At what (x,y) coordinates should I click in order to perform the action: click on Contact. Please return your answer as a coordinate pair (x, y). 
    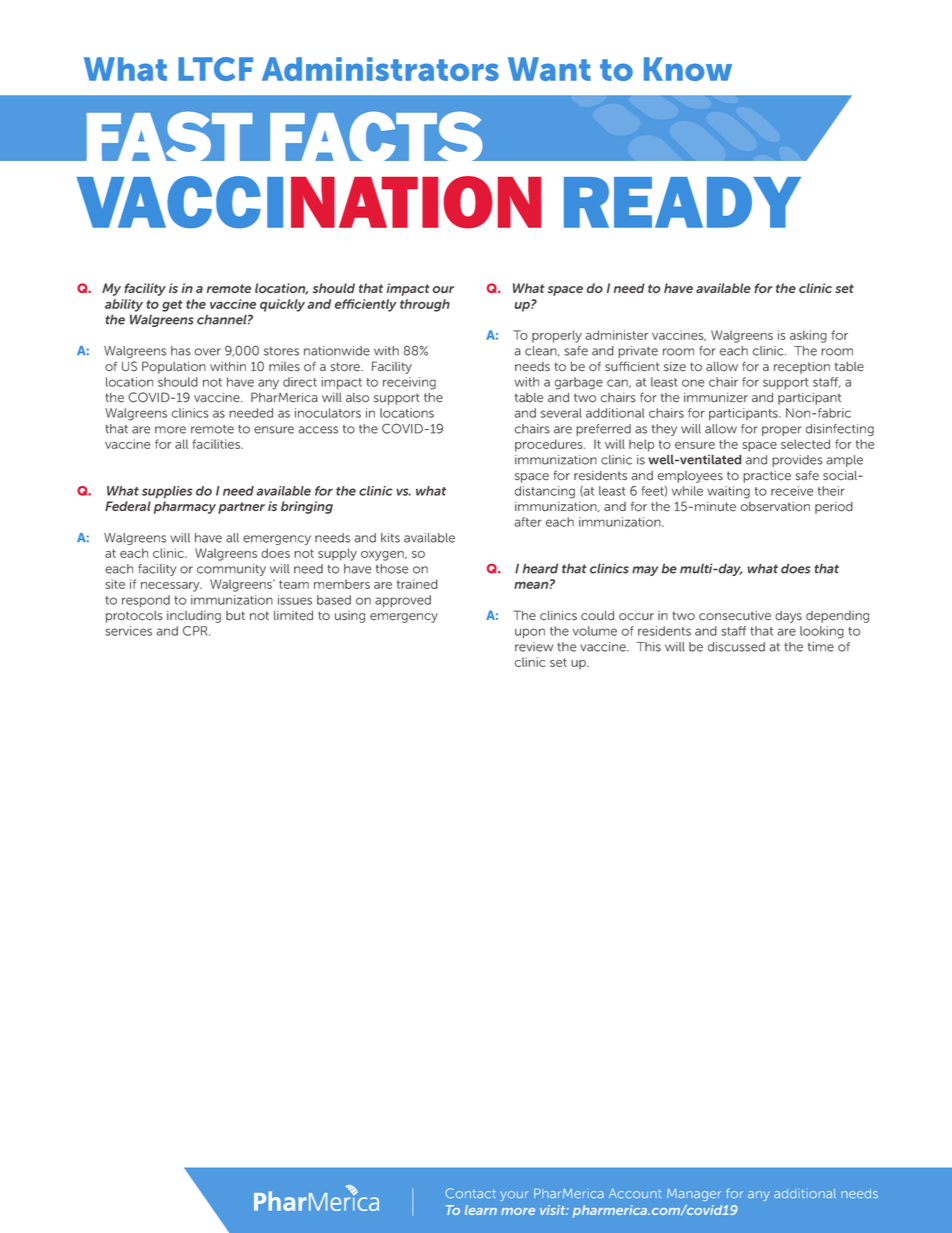
    Looking at the image, I should click on (470, 1193).
